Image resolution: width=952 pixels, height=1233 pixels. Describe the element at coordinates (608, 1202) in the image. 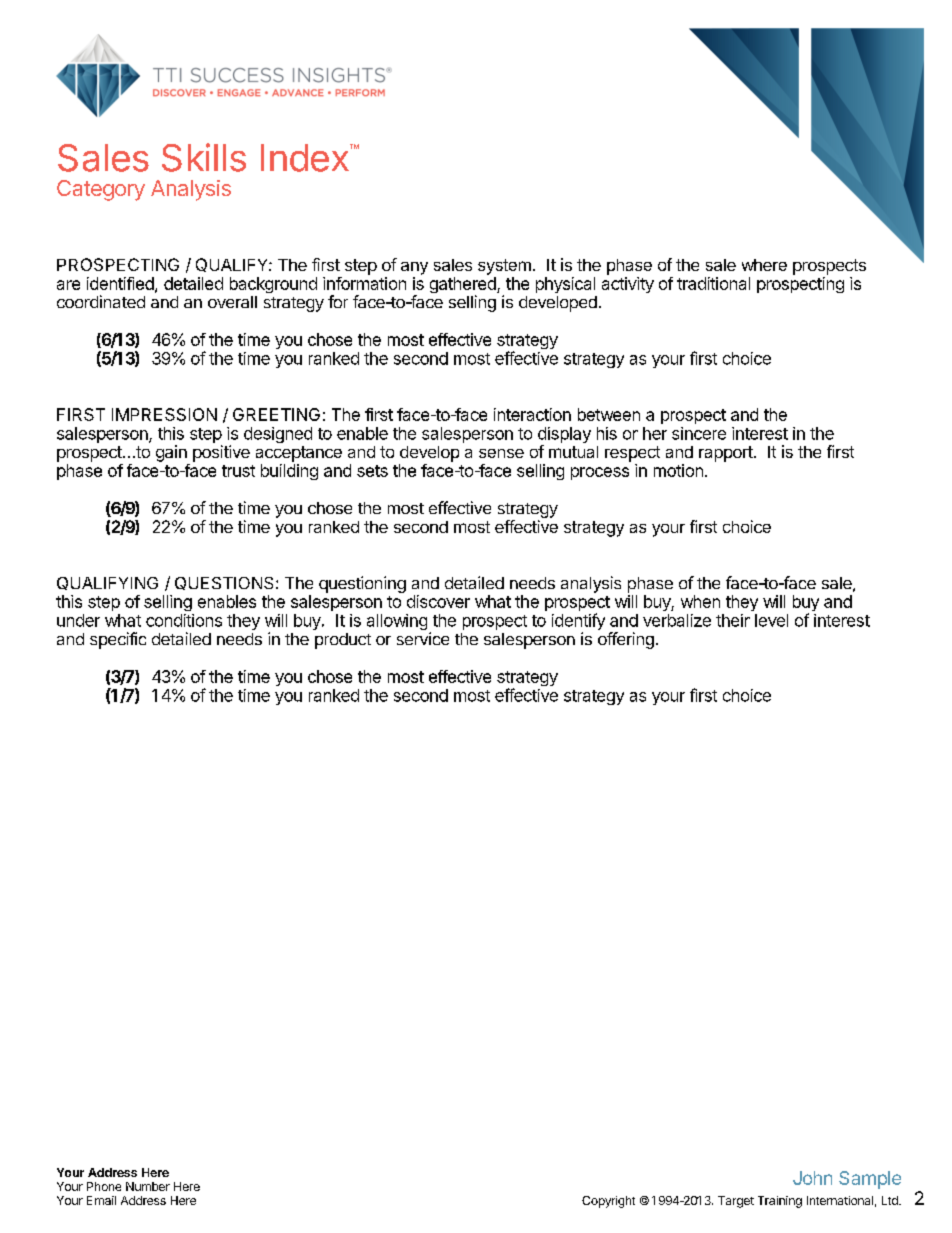

I see `Copyright` at that location.
